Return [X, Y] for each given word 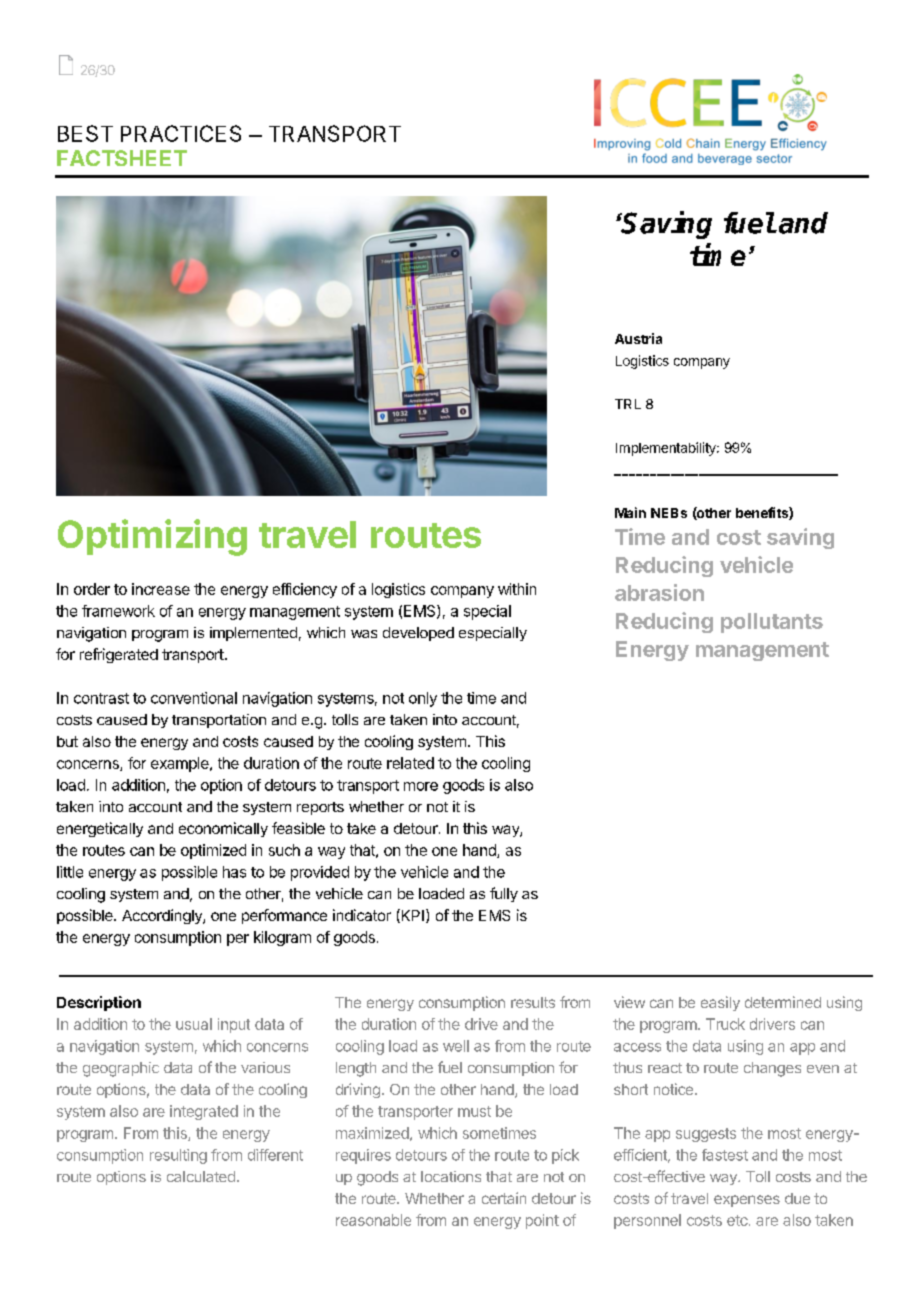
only [423, 699]
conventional [194, 698]
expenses [747, 1201]
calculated [201, 1176]
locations [451, 1176]
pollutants [772, 623]
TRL [628, 404]
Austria [638, 338]
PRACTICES [181, 133]
